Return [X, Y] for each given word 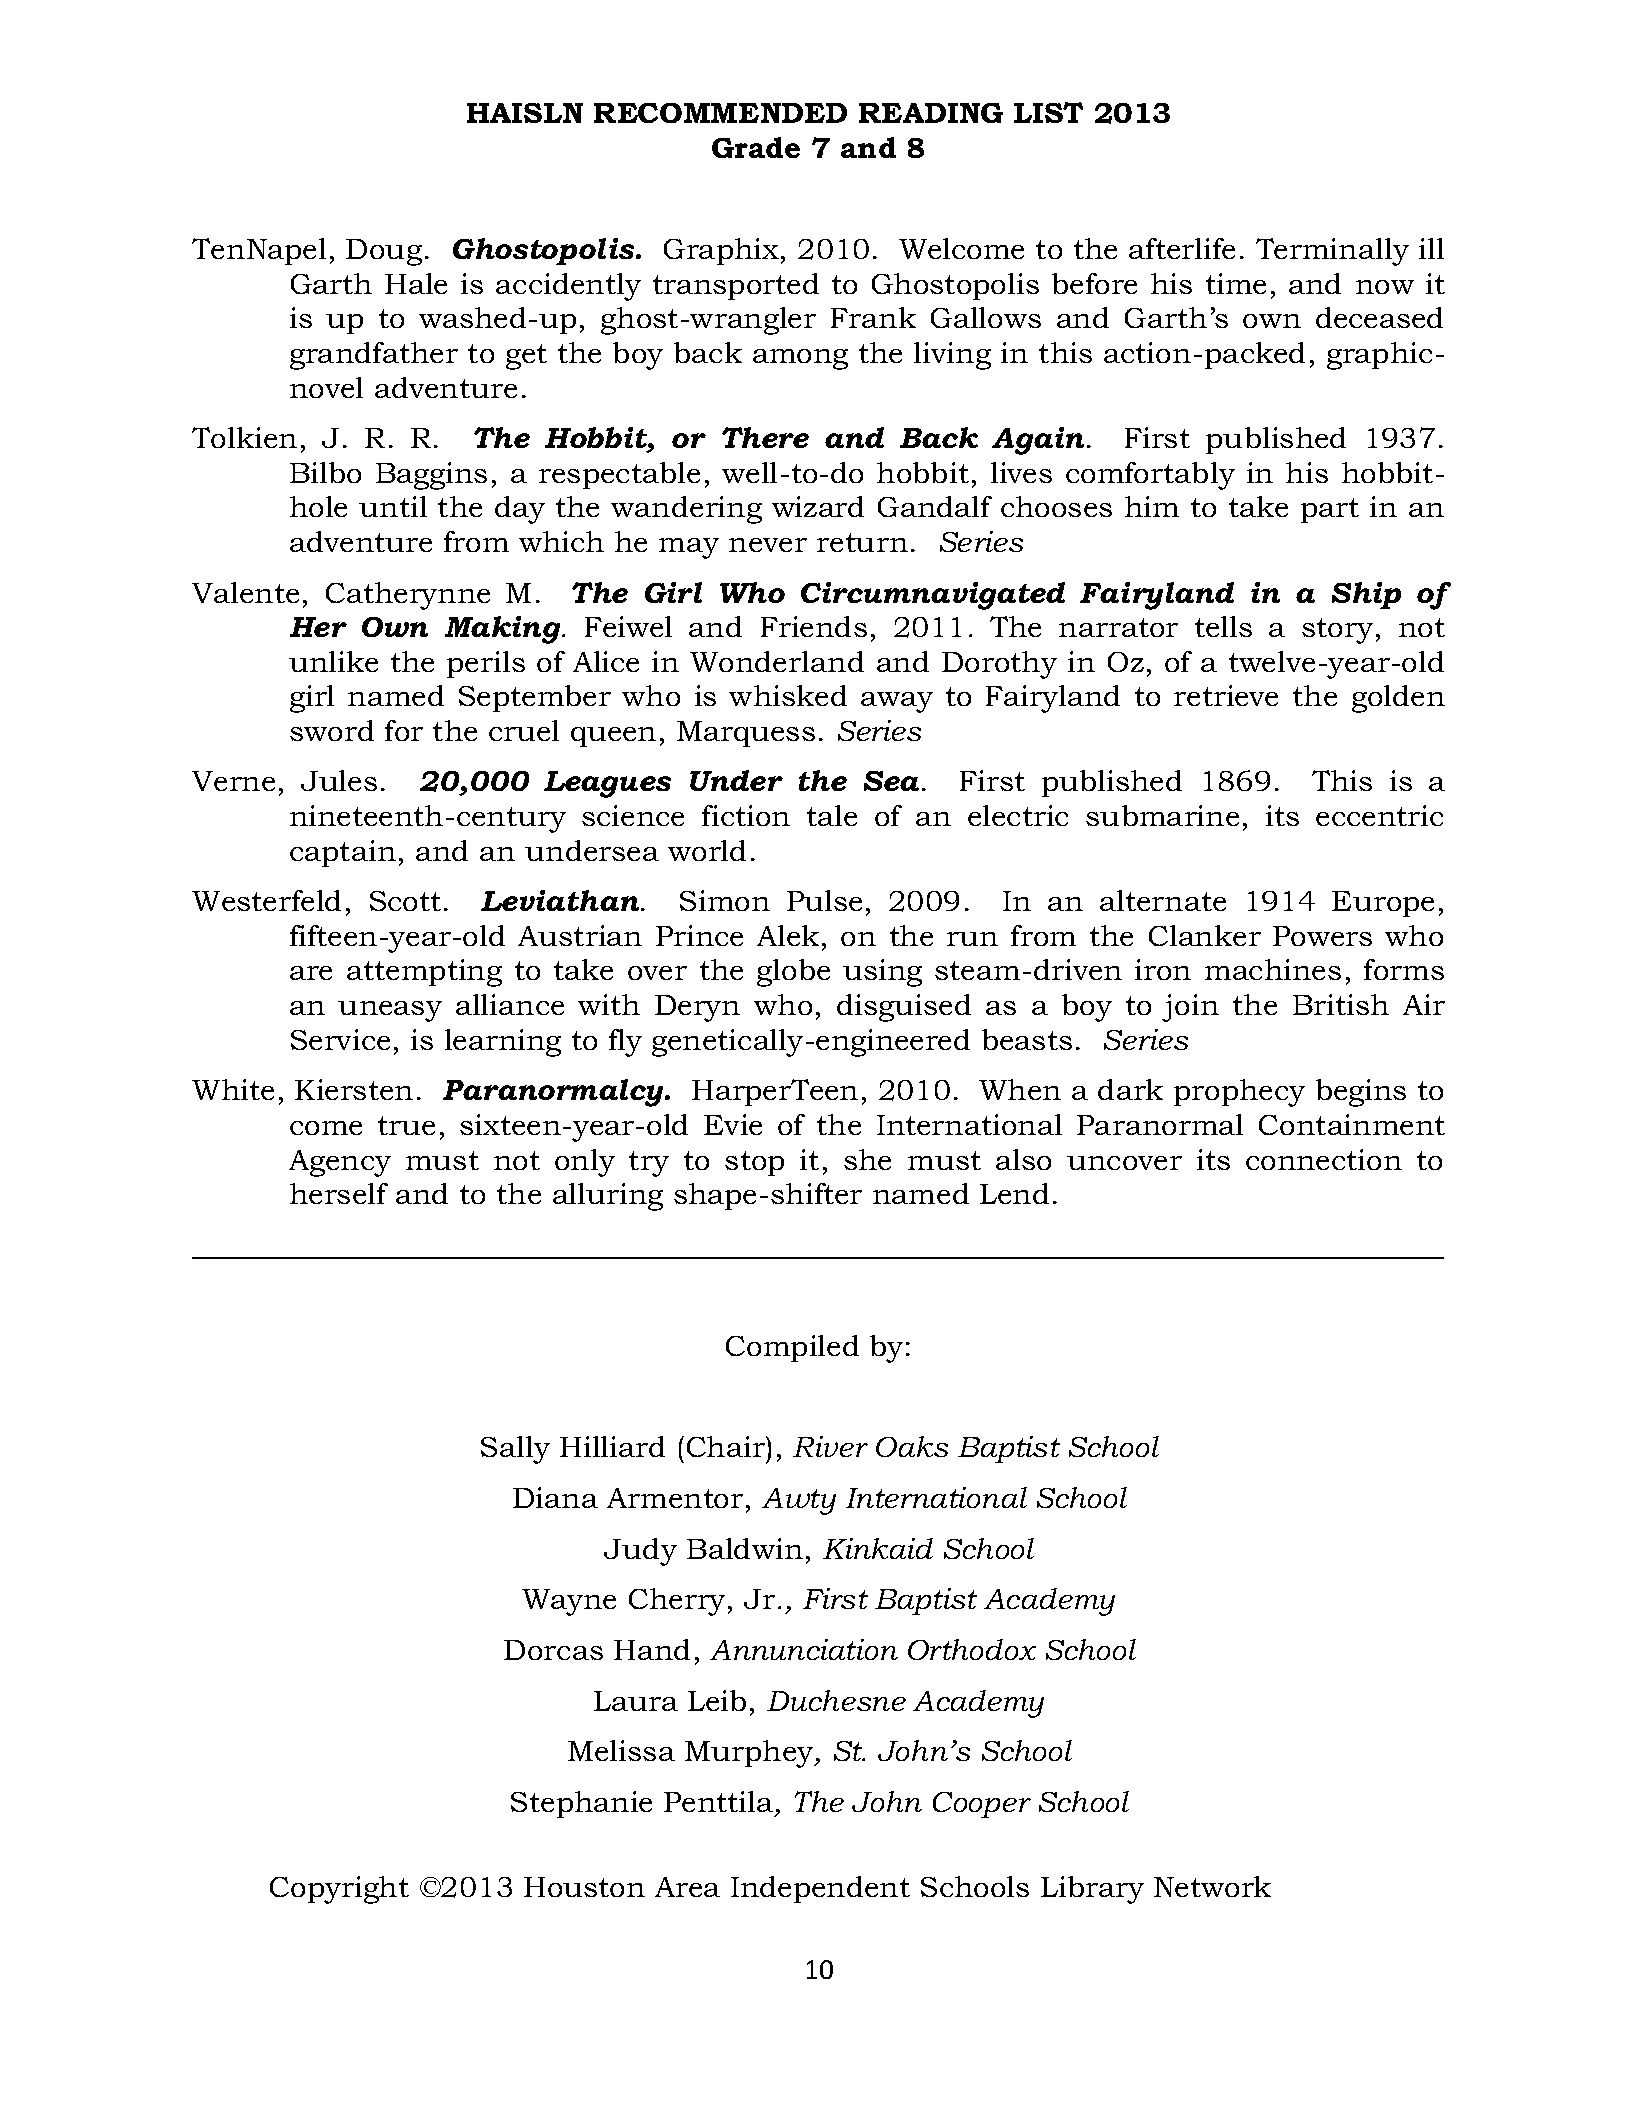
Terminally [1332, 252]
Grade [756, 147]
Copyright [339, 1890]
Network [1212, 1886]
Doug [384, 252]
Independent [820, 1889]
